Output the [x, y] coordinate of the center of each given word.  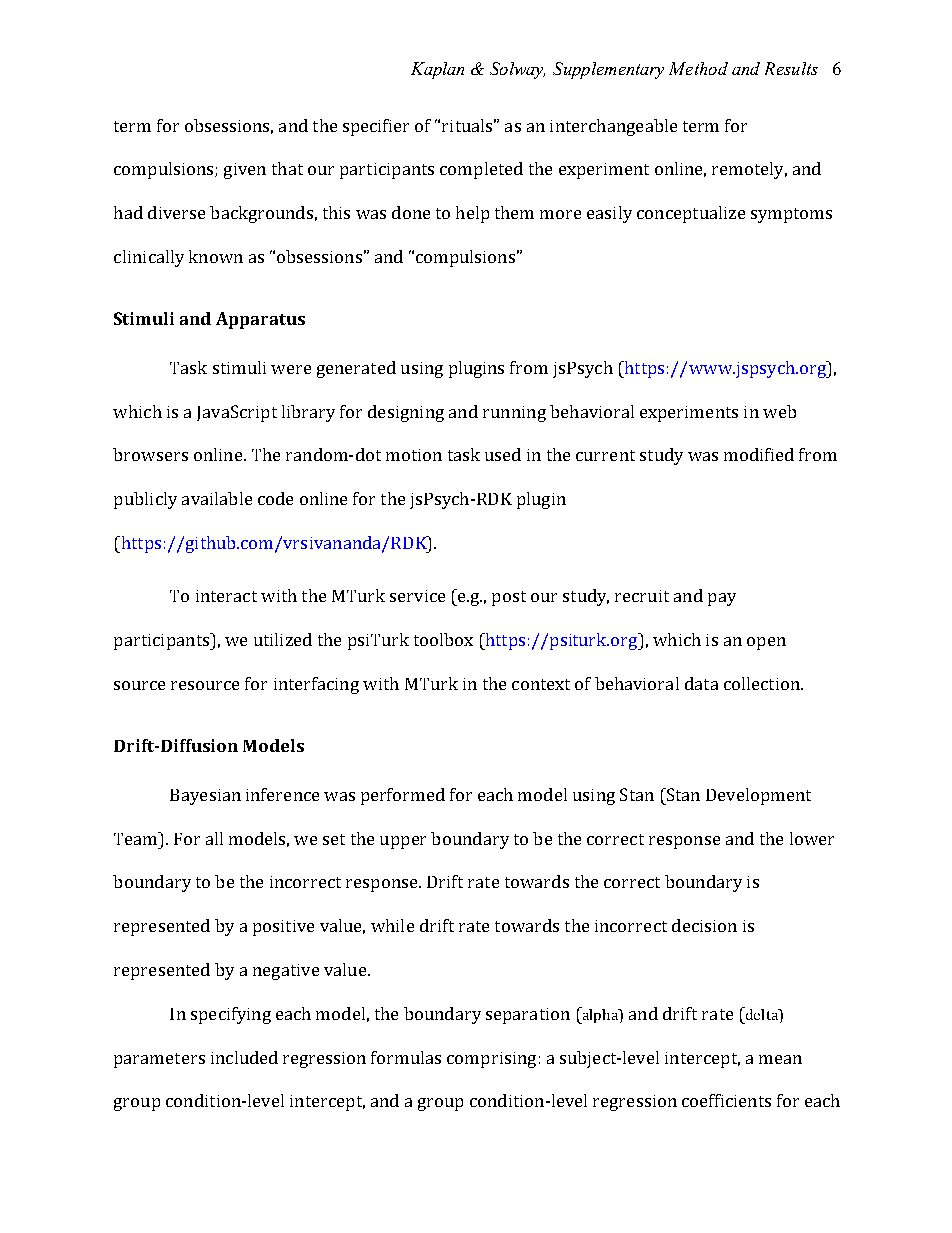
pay [722, 599]
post [509, 598]
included [244, 1057]
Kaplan [437, 70]
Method [698, 68]
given [245, 171]
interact [226, 596]
